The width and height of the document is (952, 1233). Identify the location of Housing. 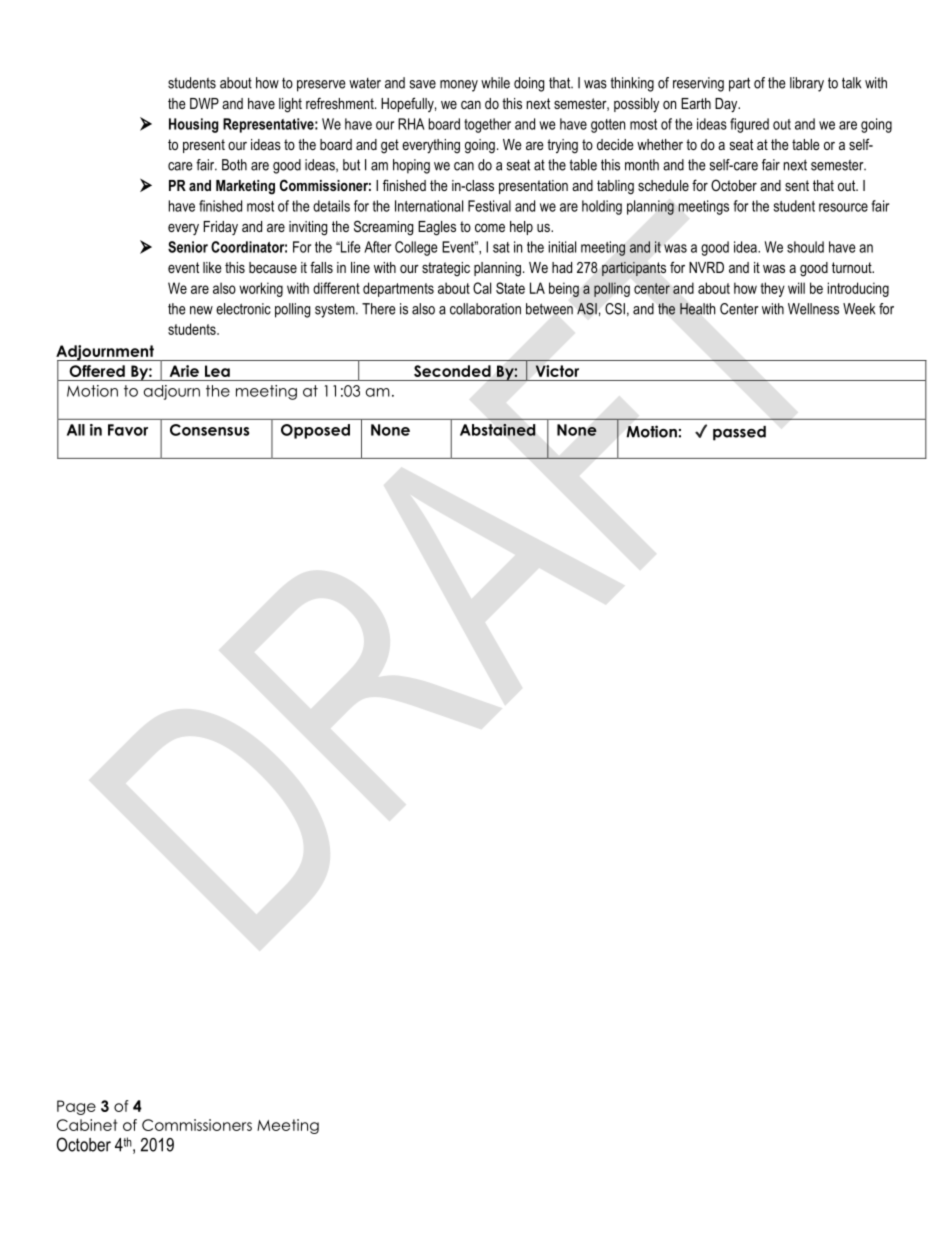
(194, 125).
